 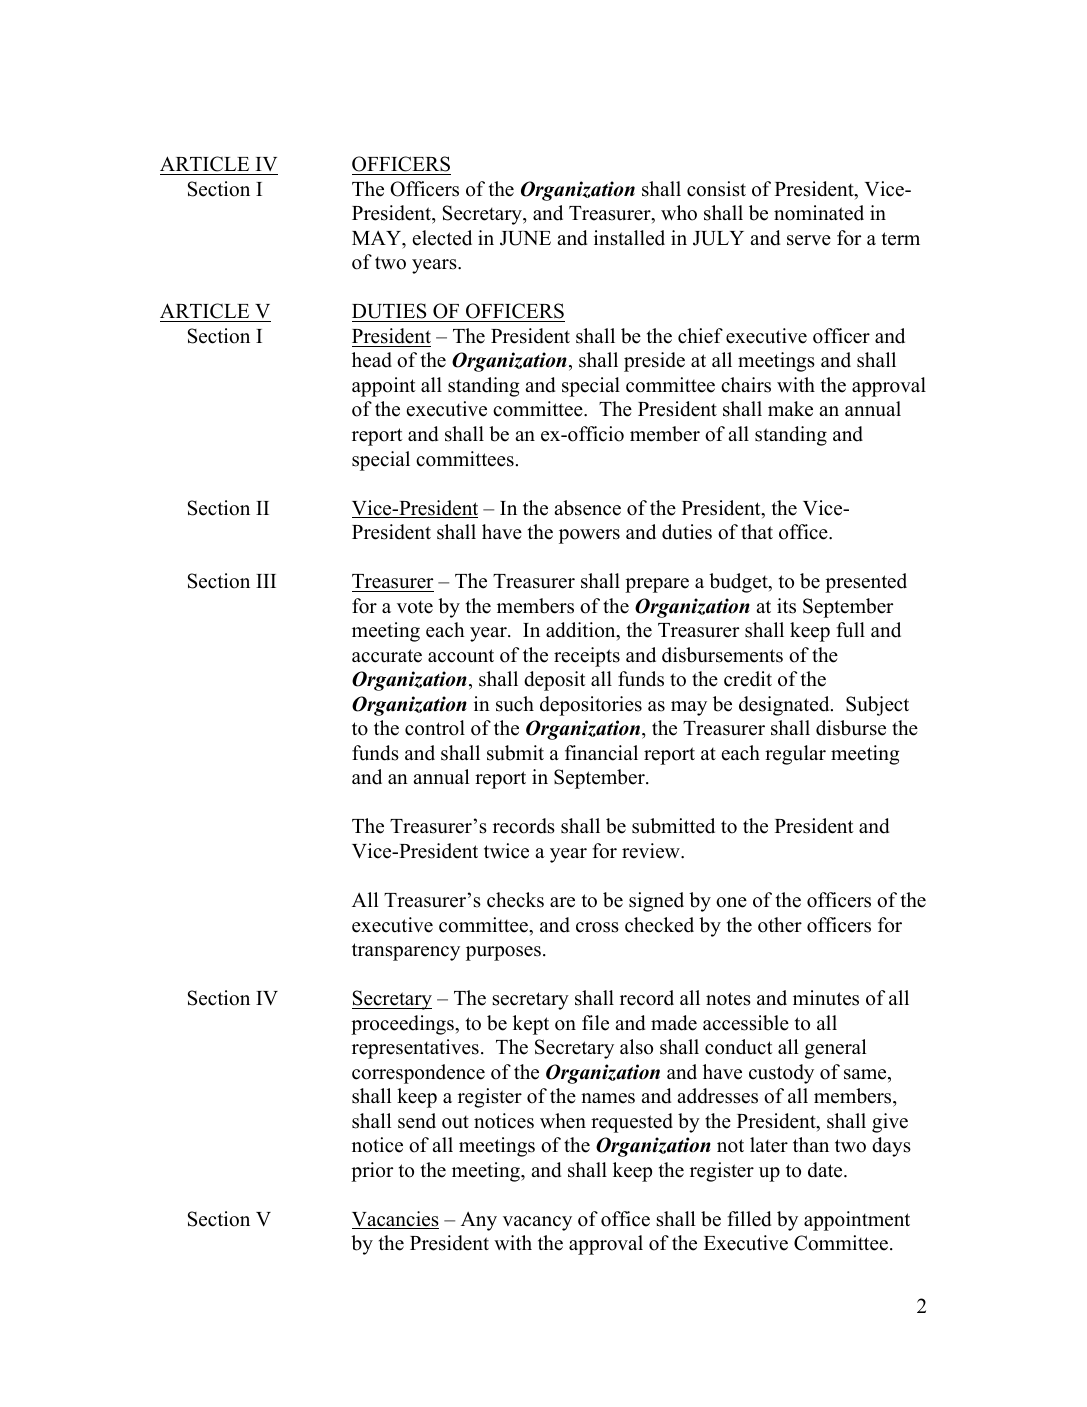 I want to click on vacancy, so click(x=537, y=1223).
